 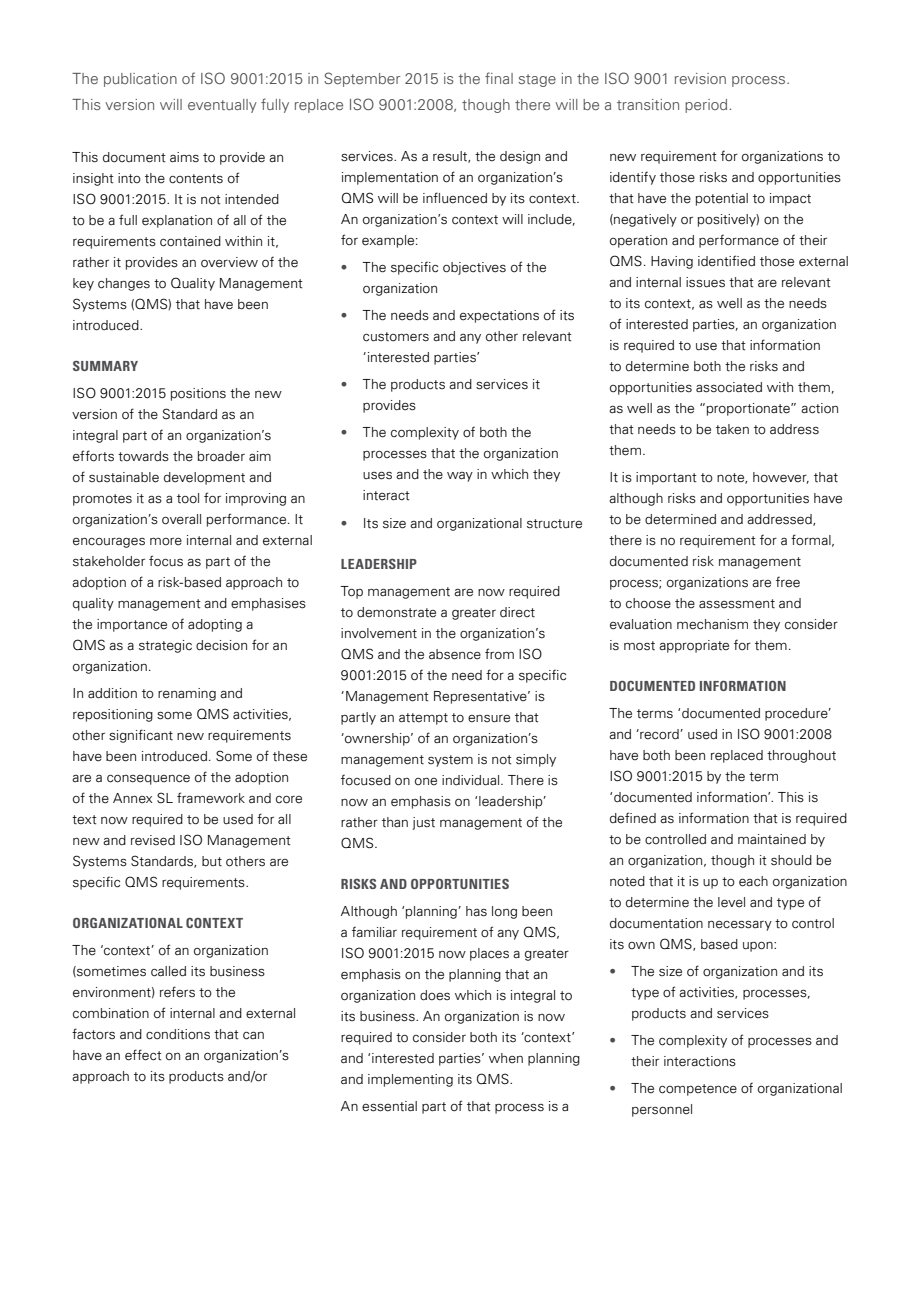 I want to click on effect, so click(x=143, y=1055).
